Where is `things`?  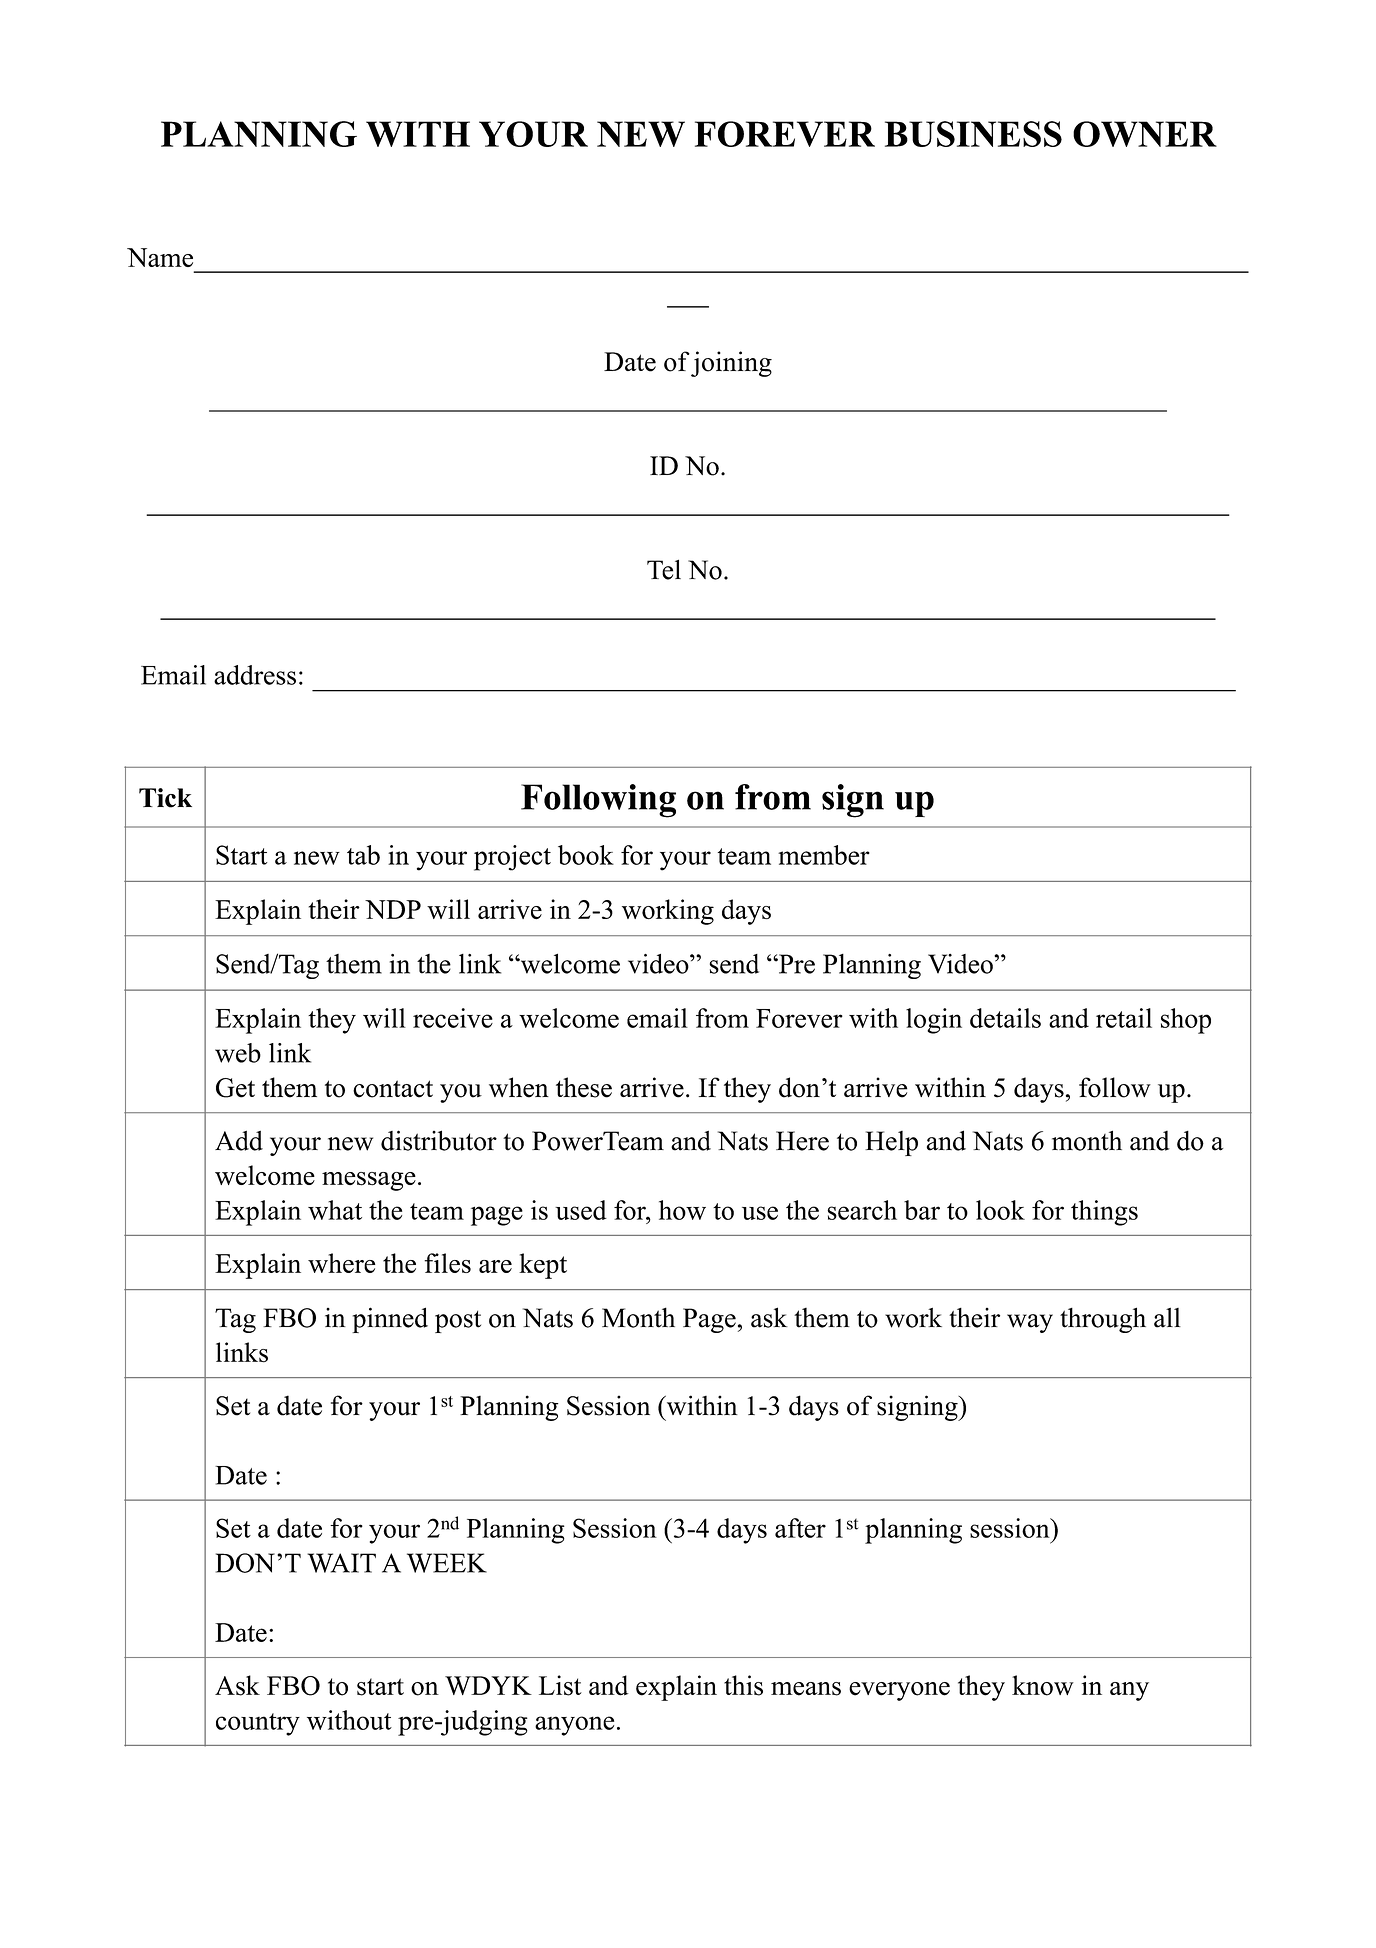
things is located at coordinates (1104, 1213).
